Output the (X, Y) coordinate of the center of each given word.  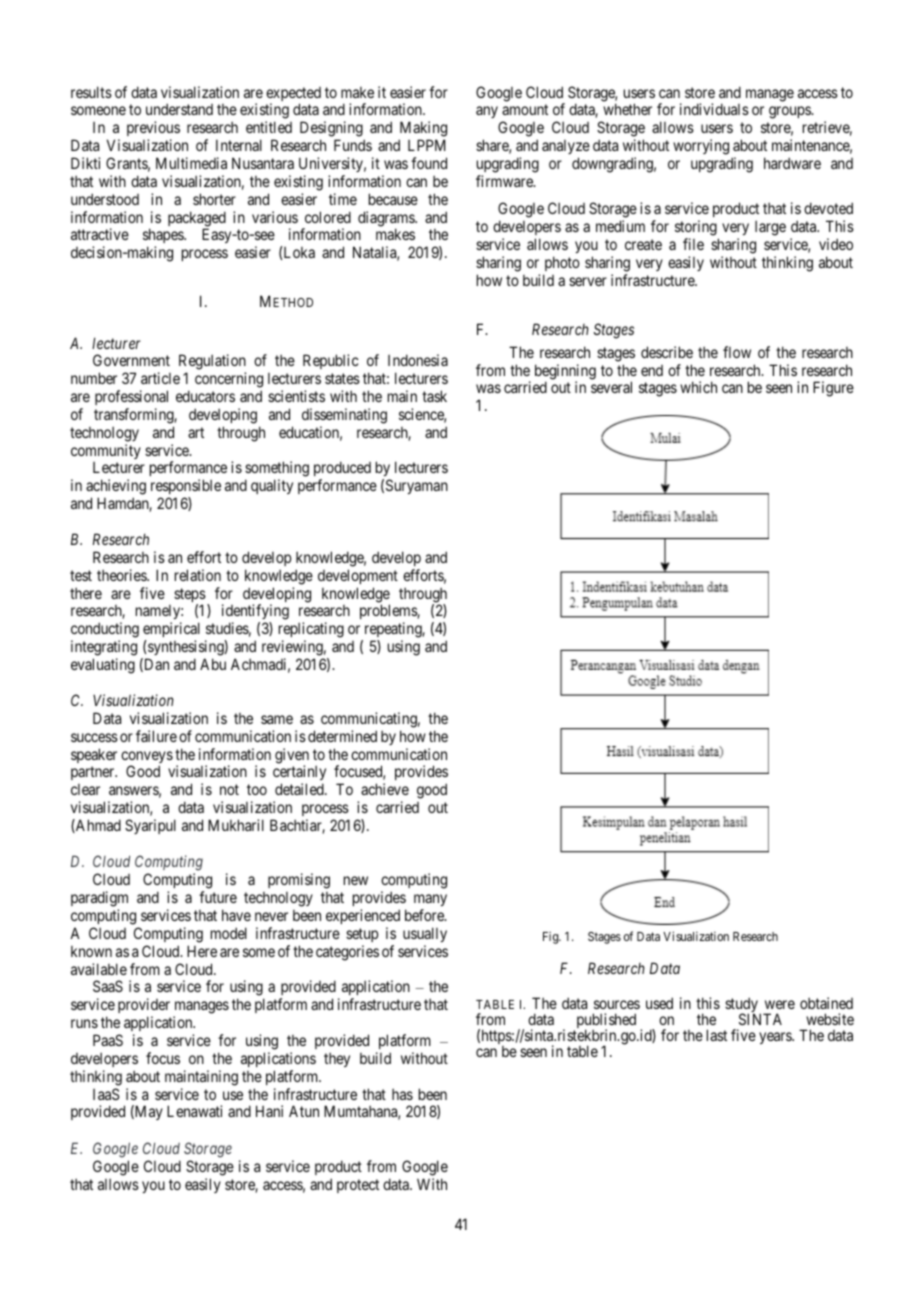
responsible (186, 488)
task (434, 396)
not (229, 789)
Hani (269, 1111)
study (742, 1006)
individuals (714, 109)
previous (153, 130)
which (698, 387)
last (717, 1035)
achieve (385, 789)
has (402, 1094)
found (429, 163)
